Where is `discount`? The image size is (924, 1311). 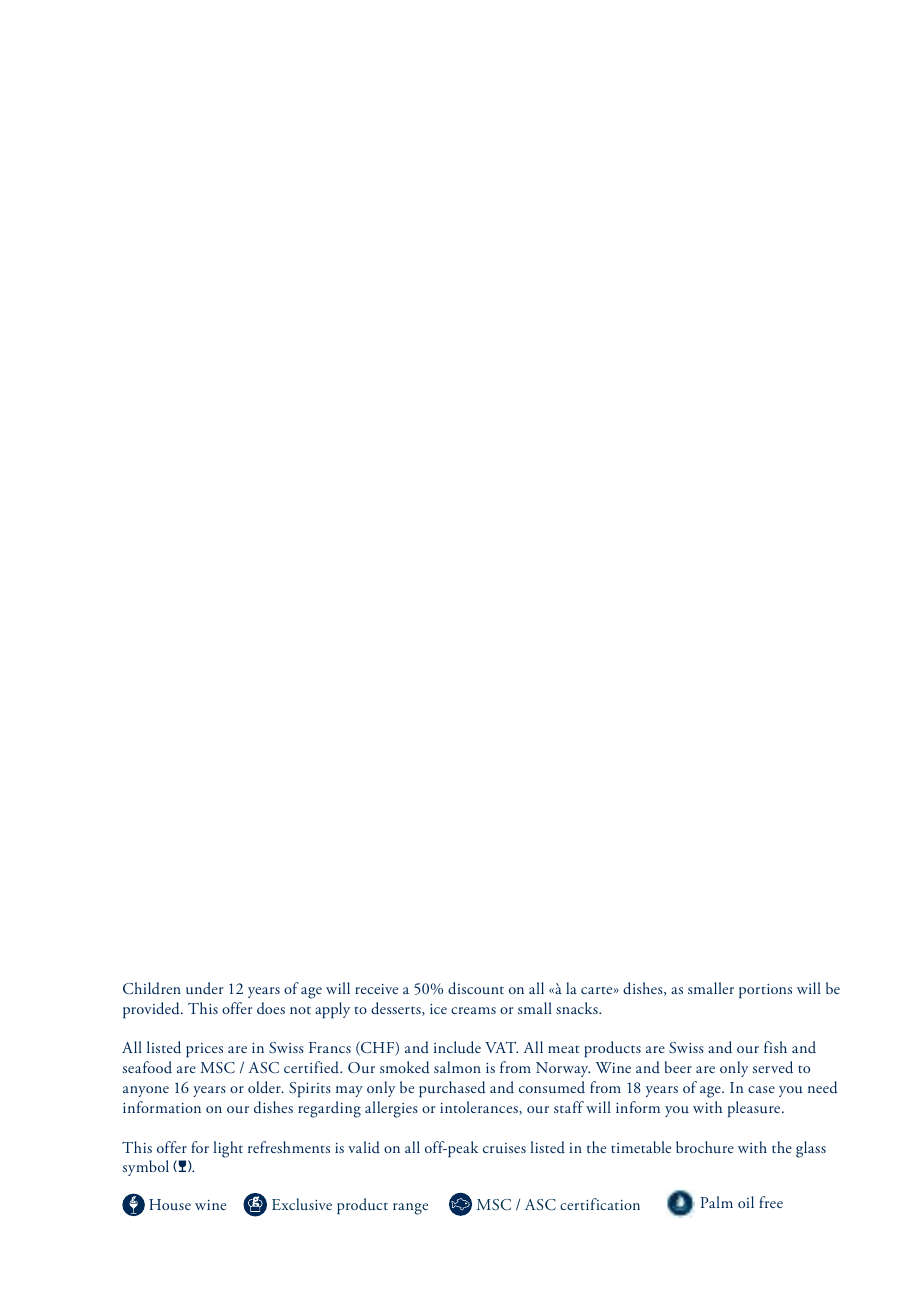
discount is located at coordinates (476, 988).
